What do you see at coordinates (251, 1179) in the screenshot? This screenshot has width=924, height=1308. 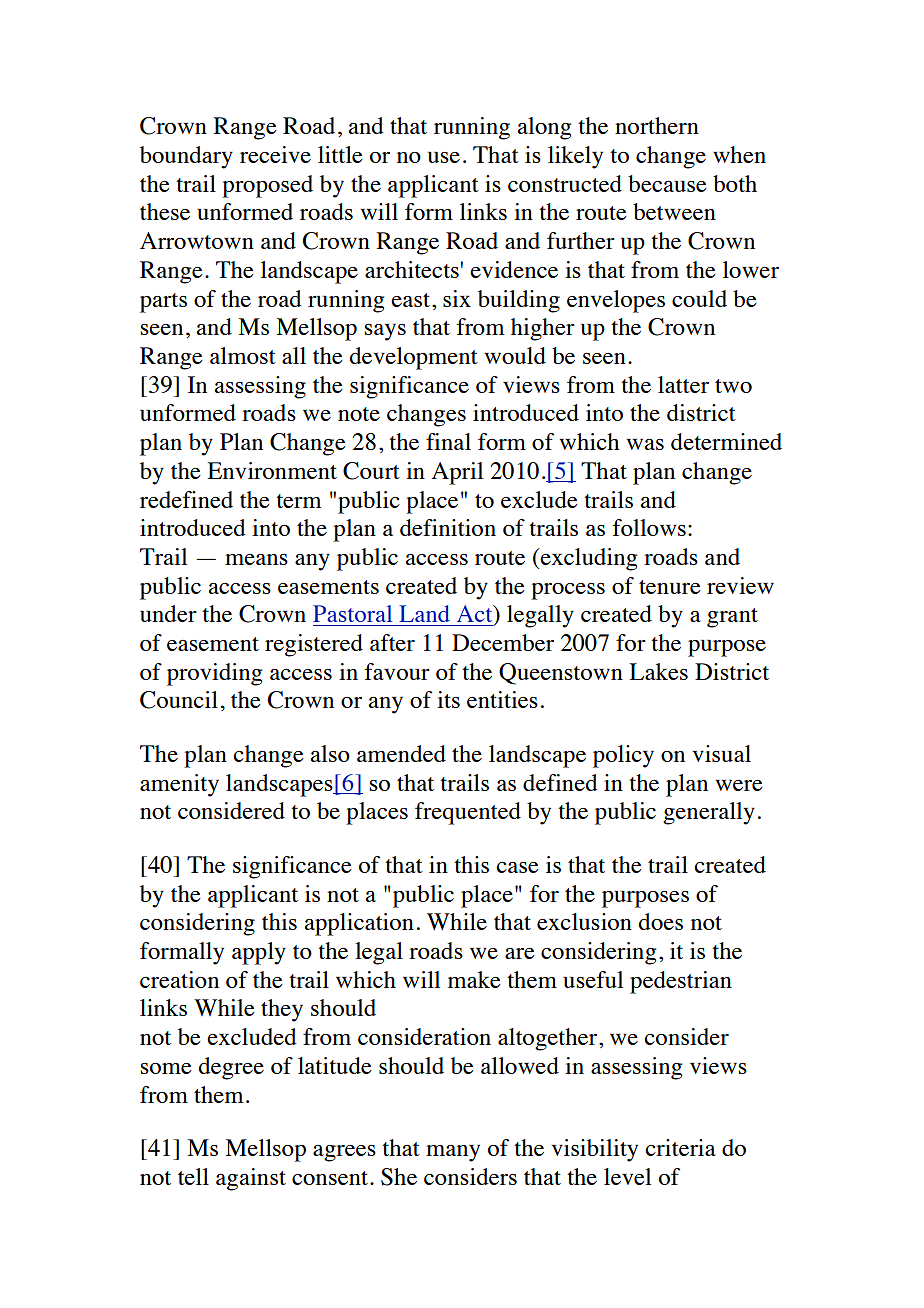 I see `against` at bounding box center [251, 1179].
